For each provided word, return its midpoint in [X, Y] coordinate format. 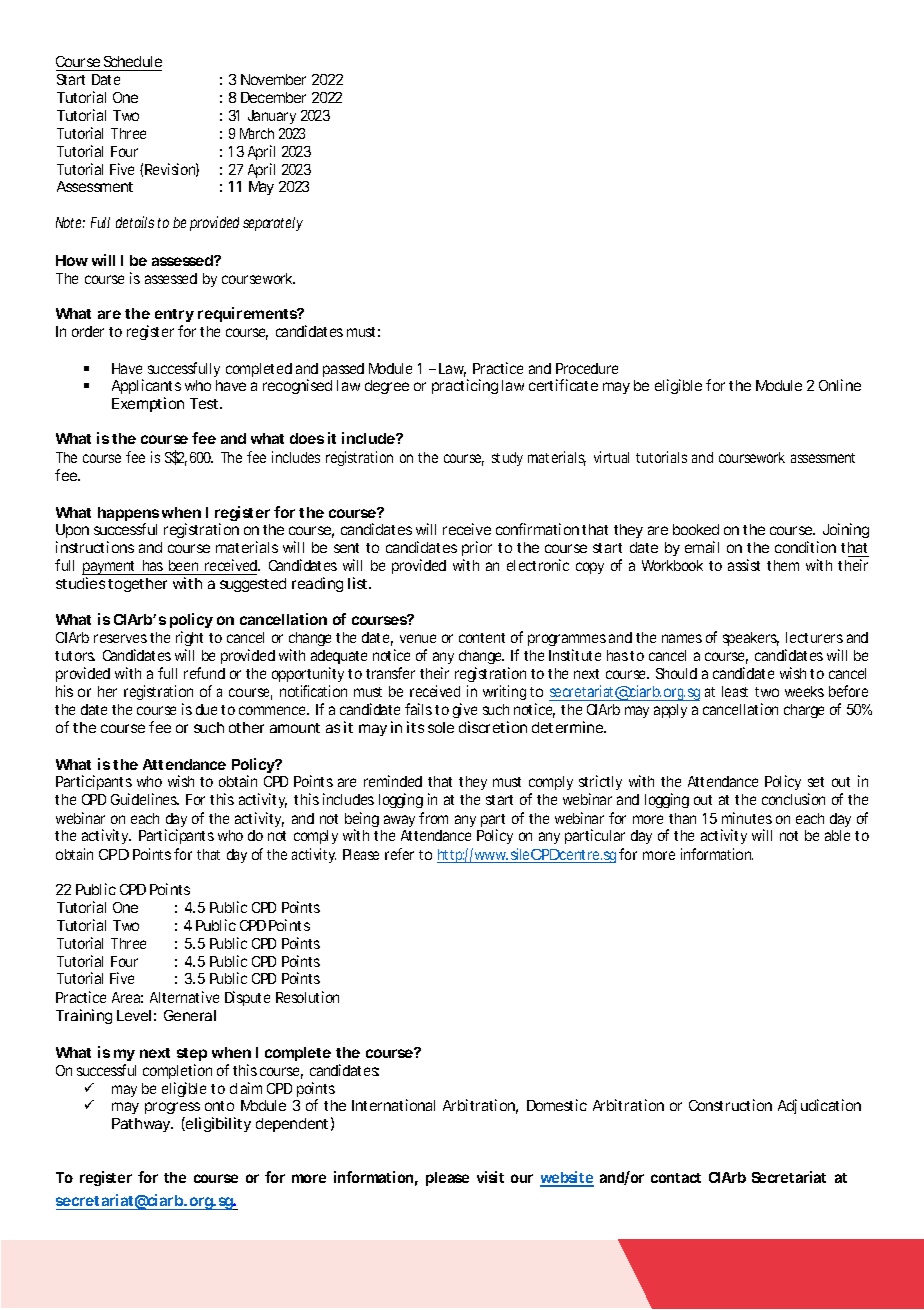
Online [840, 385]
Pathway [142, 1125]
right [189, 640]
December [273, 97]
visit [490, 1177]
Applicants [146, 386]
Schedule [133, 61]
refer [399, 854]
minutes [747, 818]
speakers [751, 639]
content [482, 638]
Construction [730, 1105]
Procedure [587, 368]
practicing [465, 386]
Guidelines [145, 799]
